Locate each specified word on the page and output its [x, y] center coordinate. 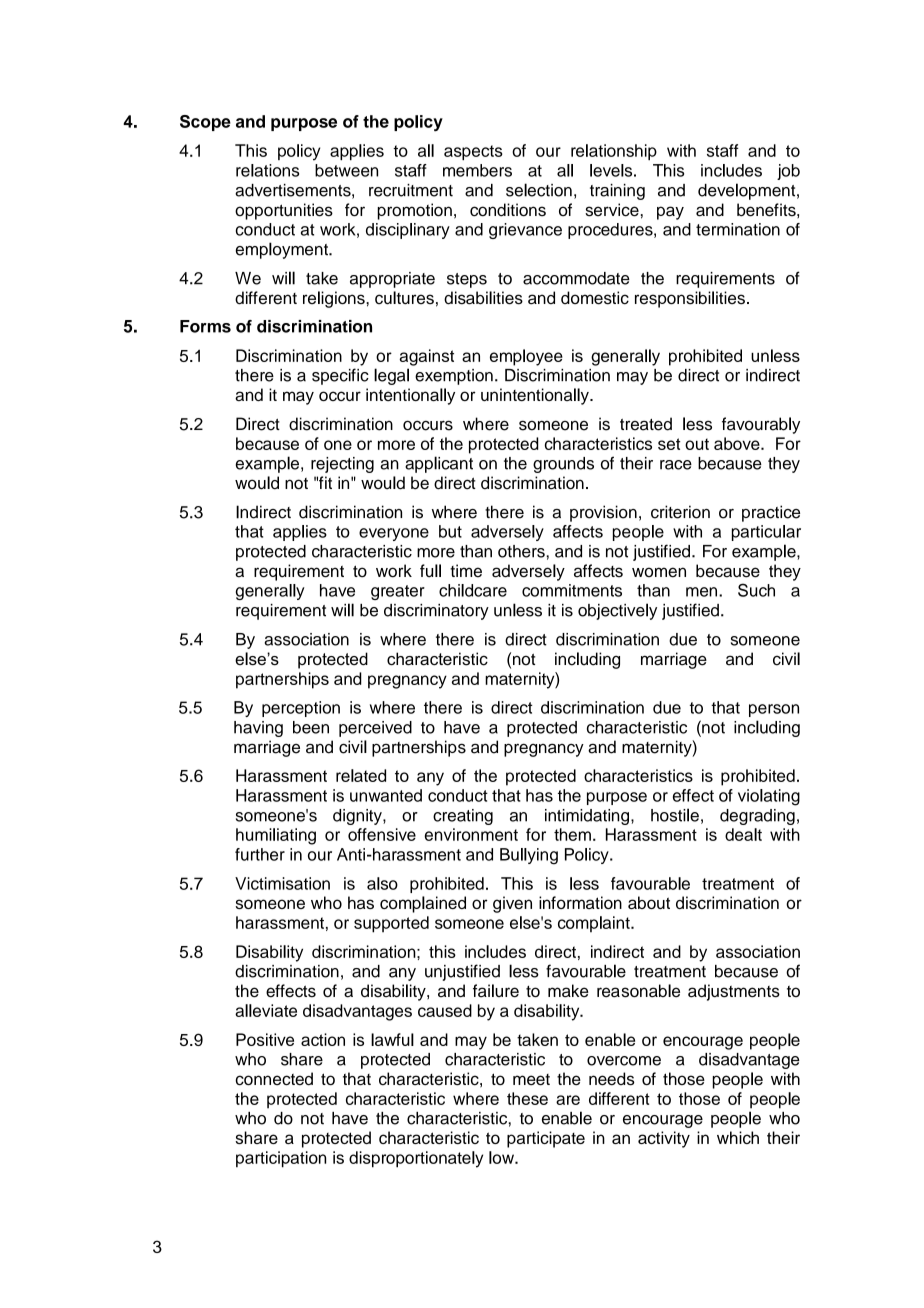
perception [301, 709]
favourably [761, 425]
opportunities [284, 211]
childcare [473, 590]
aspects [473, 152]
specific [340, 376]
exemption [454, 377]
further [260, 854]
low [502, 1157]
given [512, 904]
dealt [743, 834]
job [788, 172]
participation [281, 1159]
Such [756, 590]
